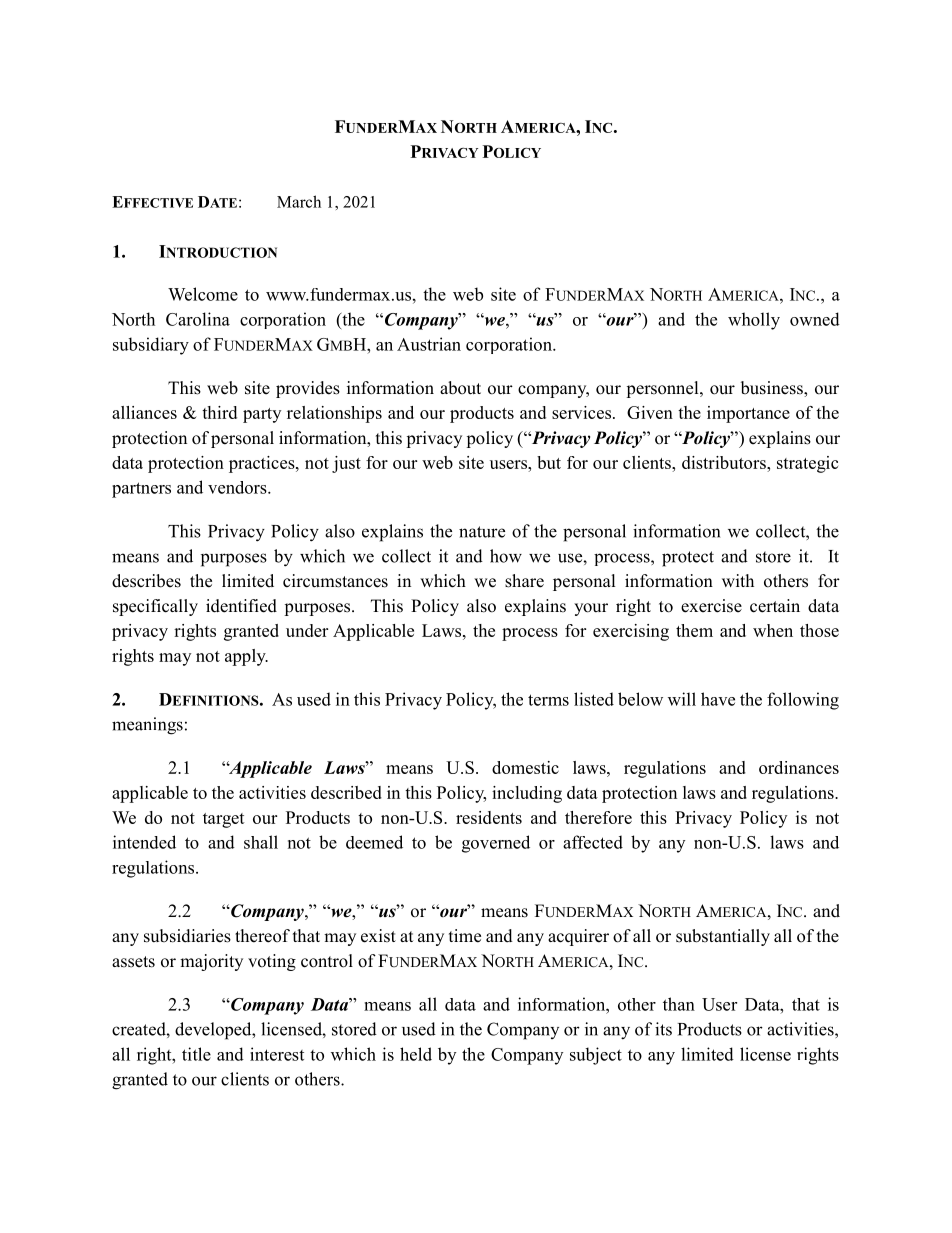 This image has height=1233, width=952. Describe the element at coordinates (196, 1054) in the image. I see `title` at that location.
